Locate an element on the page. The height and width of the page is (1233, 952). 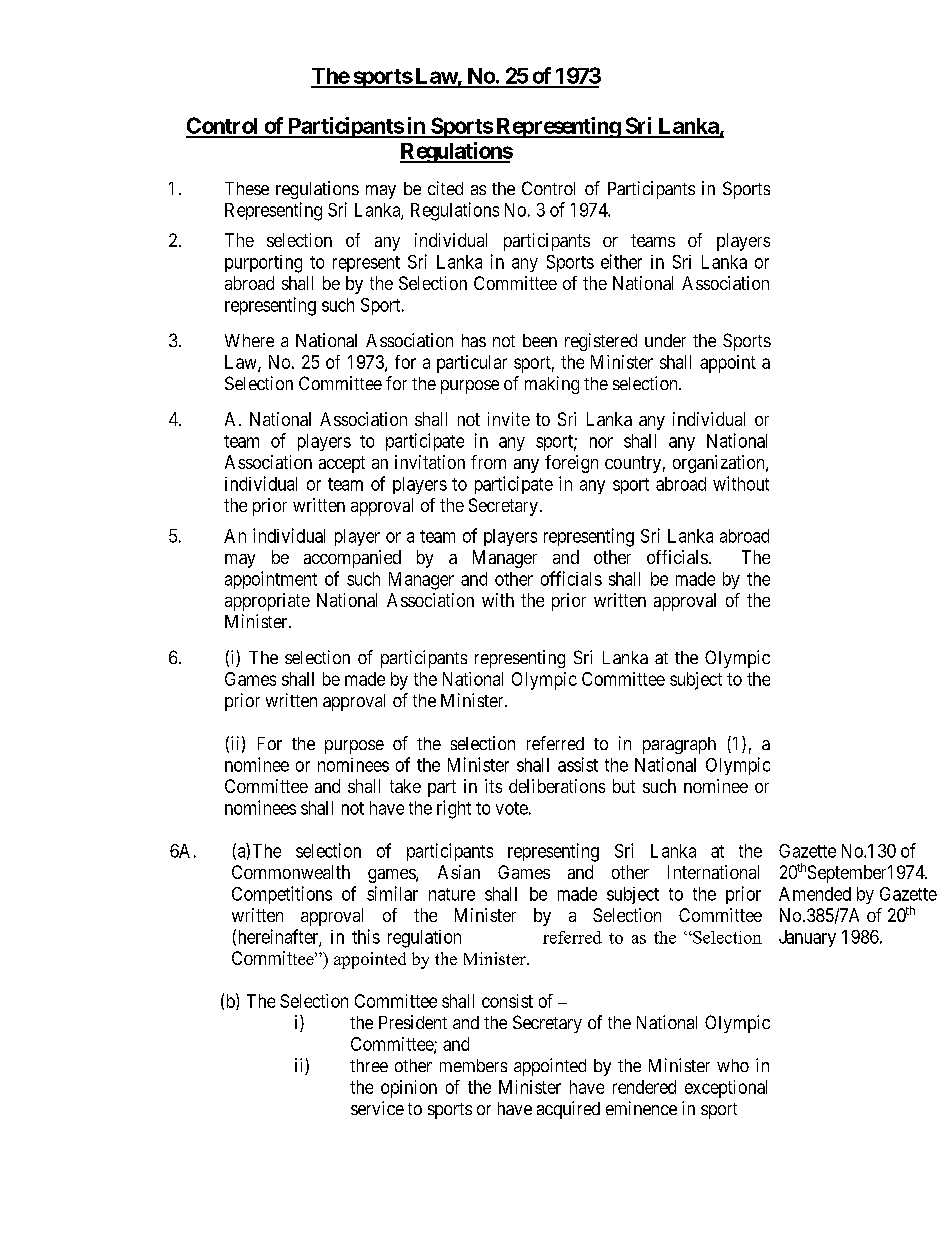
acquired is located at coordinates (568, 1110).
